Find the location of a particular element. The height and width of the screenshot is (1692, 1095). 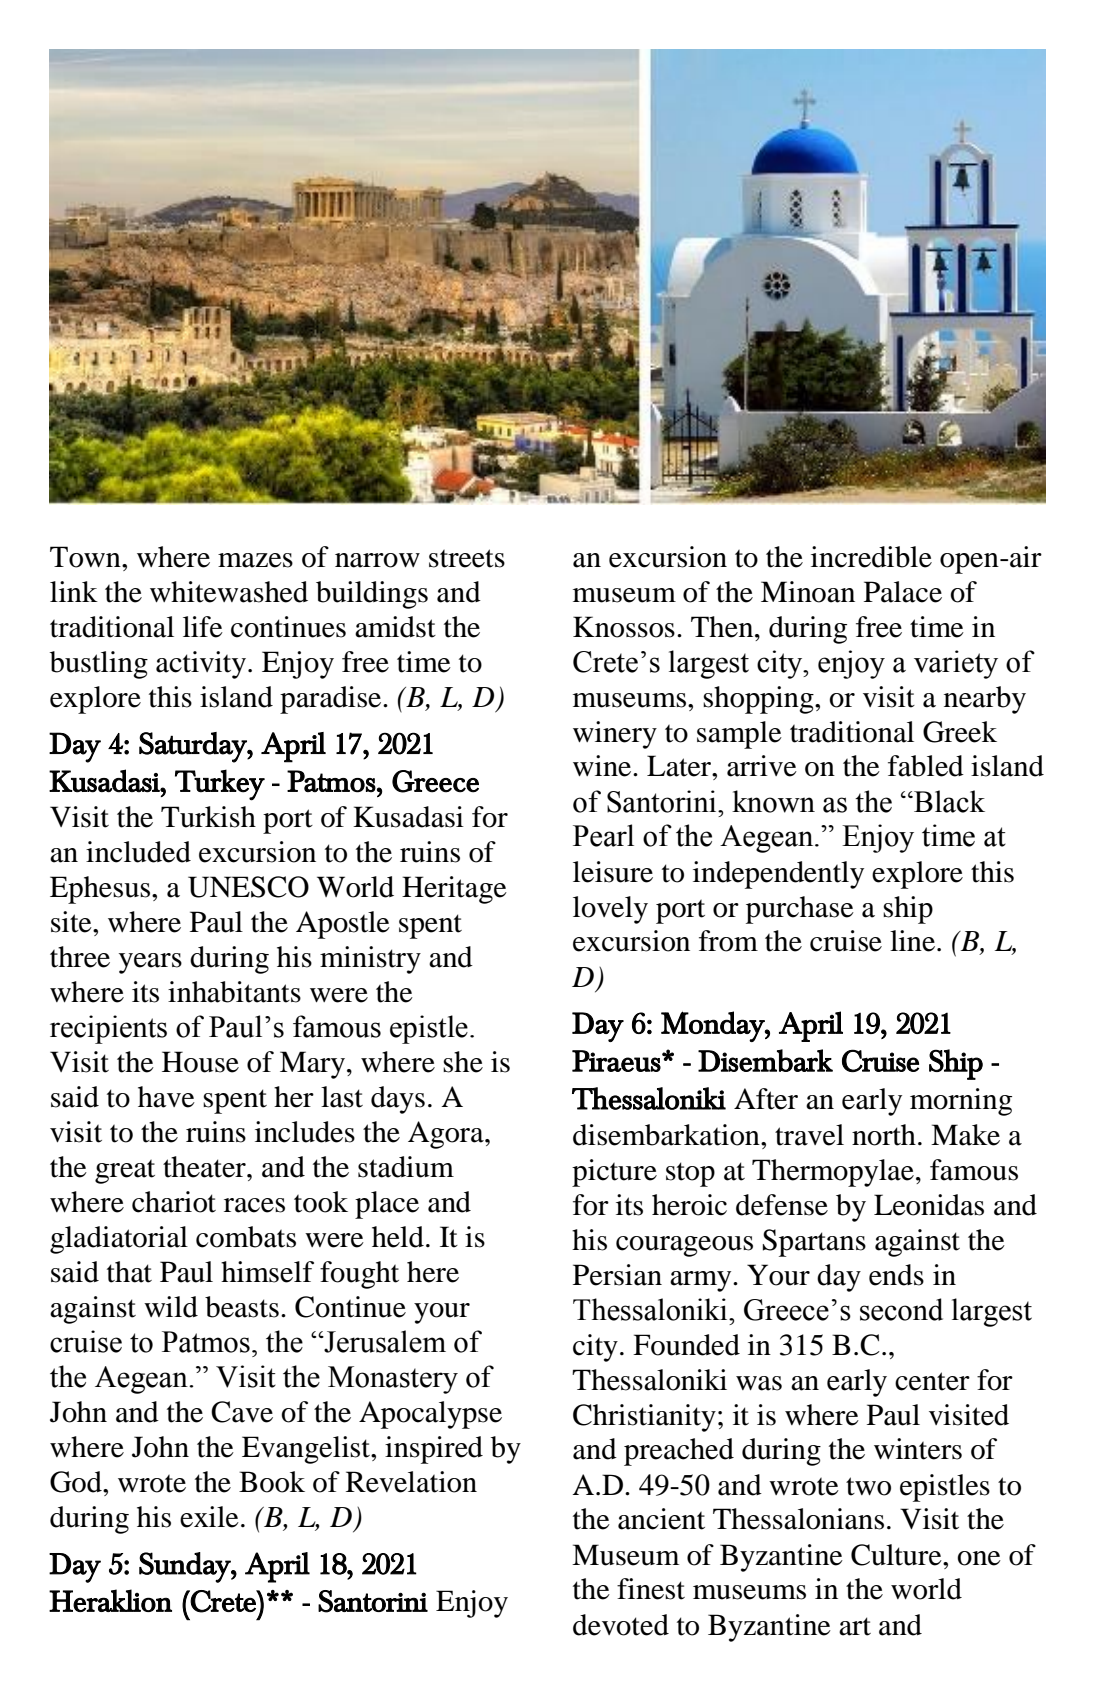

streets is located at coordinates (467, 558).
